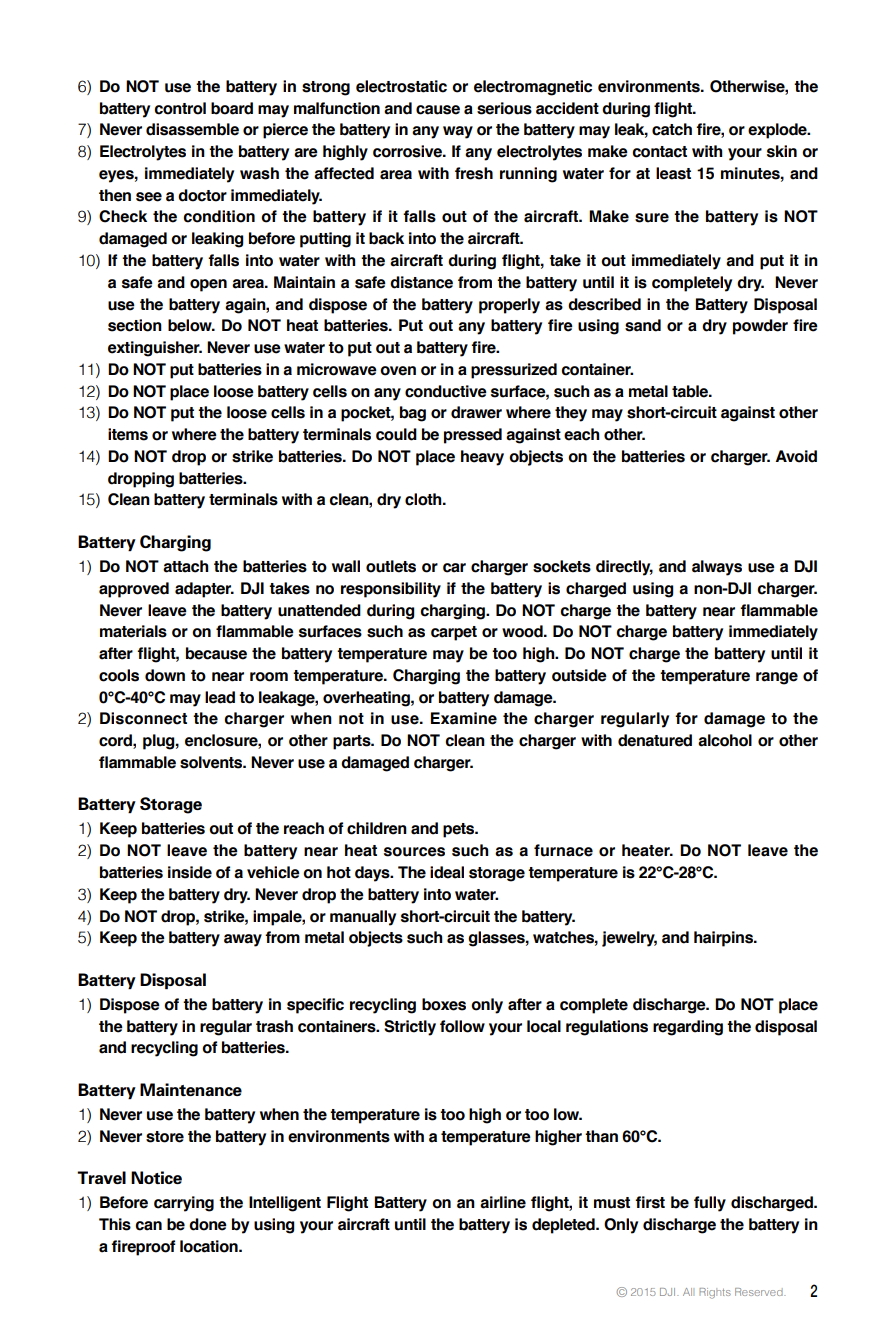  I want to click on done, so click(208, 1224).
